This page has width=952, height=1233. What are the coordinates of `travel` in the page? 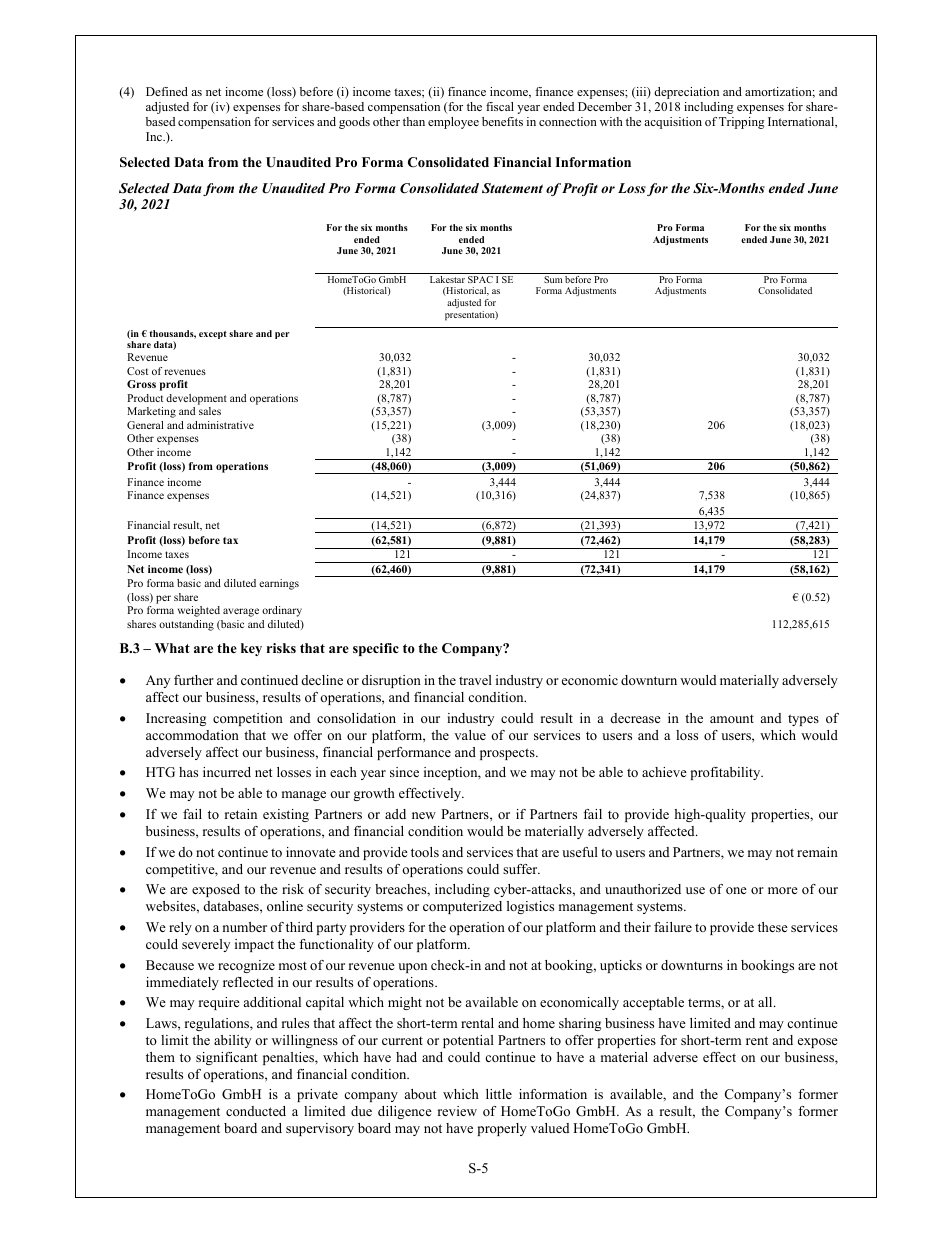 It's located at (475, 680).
